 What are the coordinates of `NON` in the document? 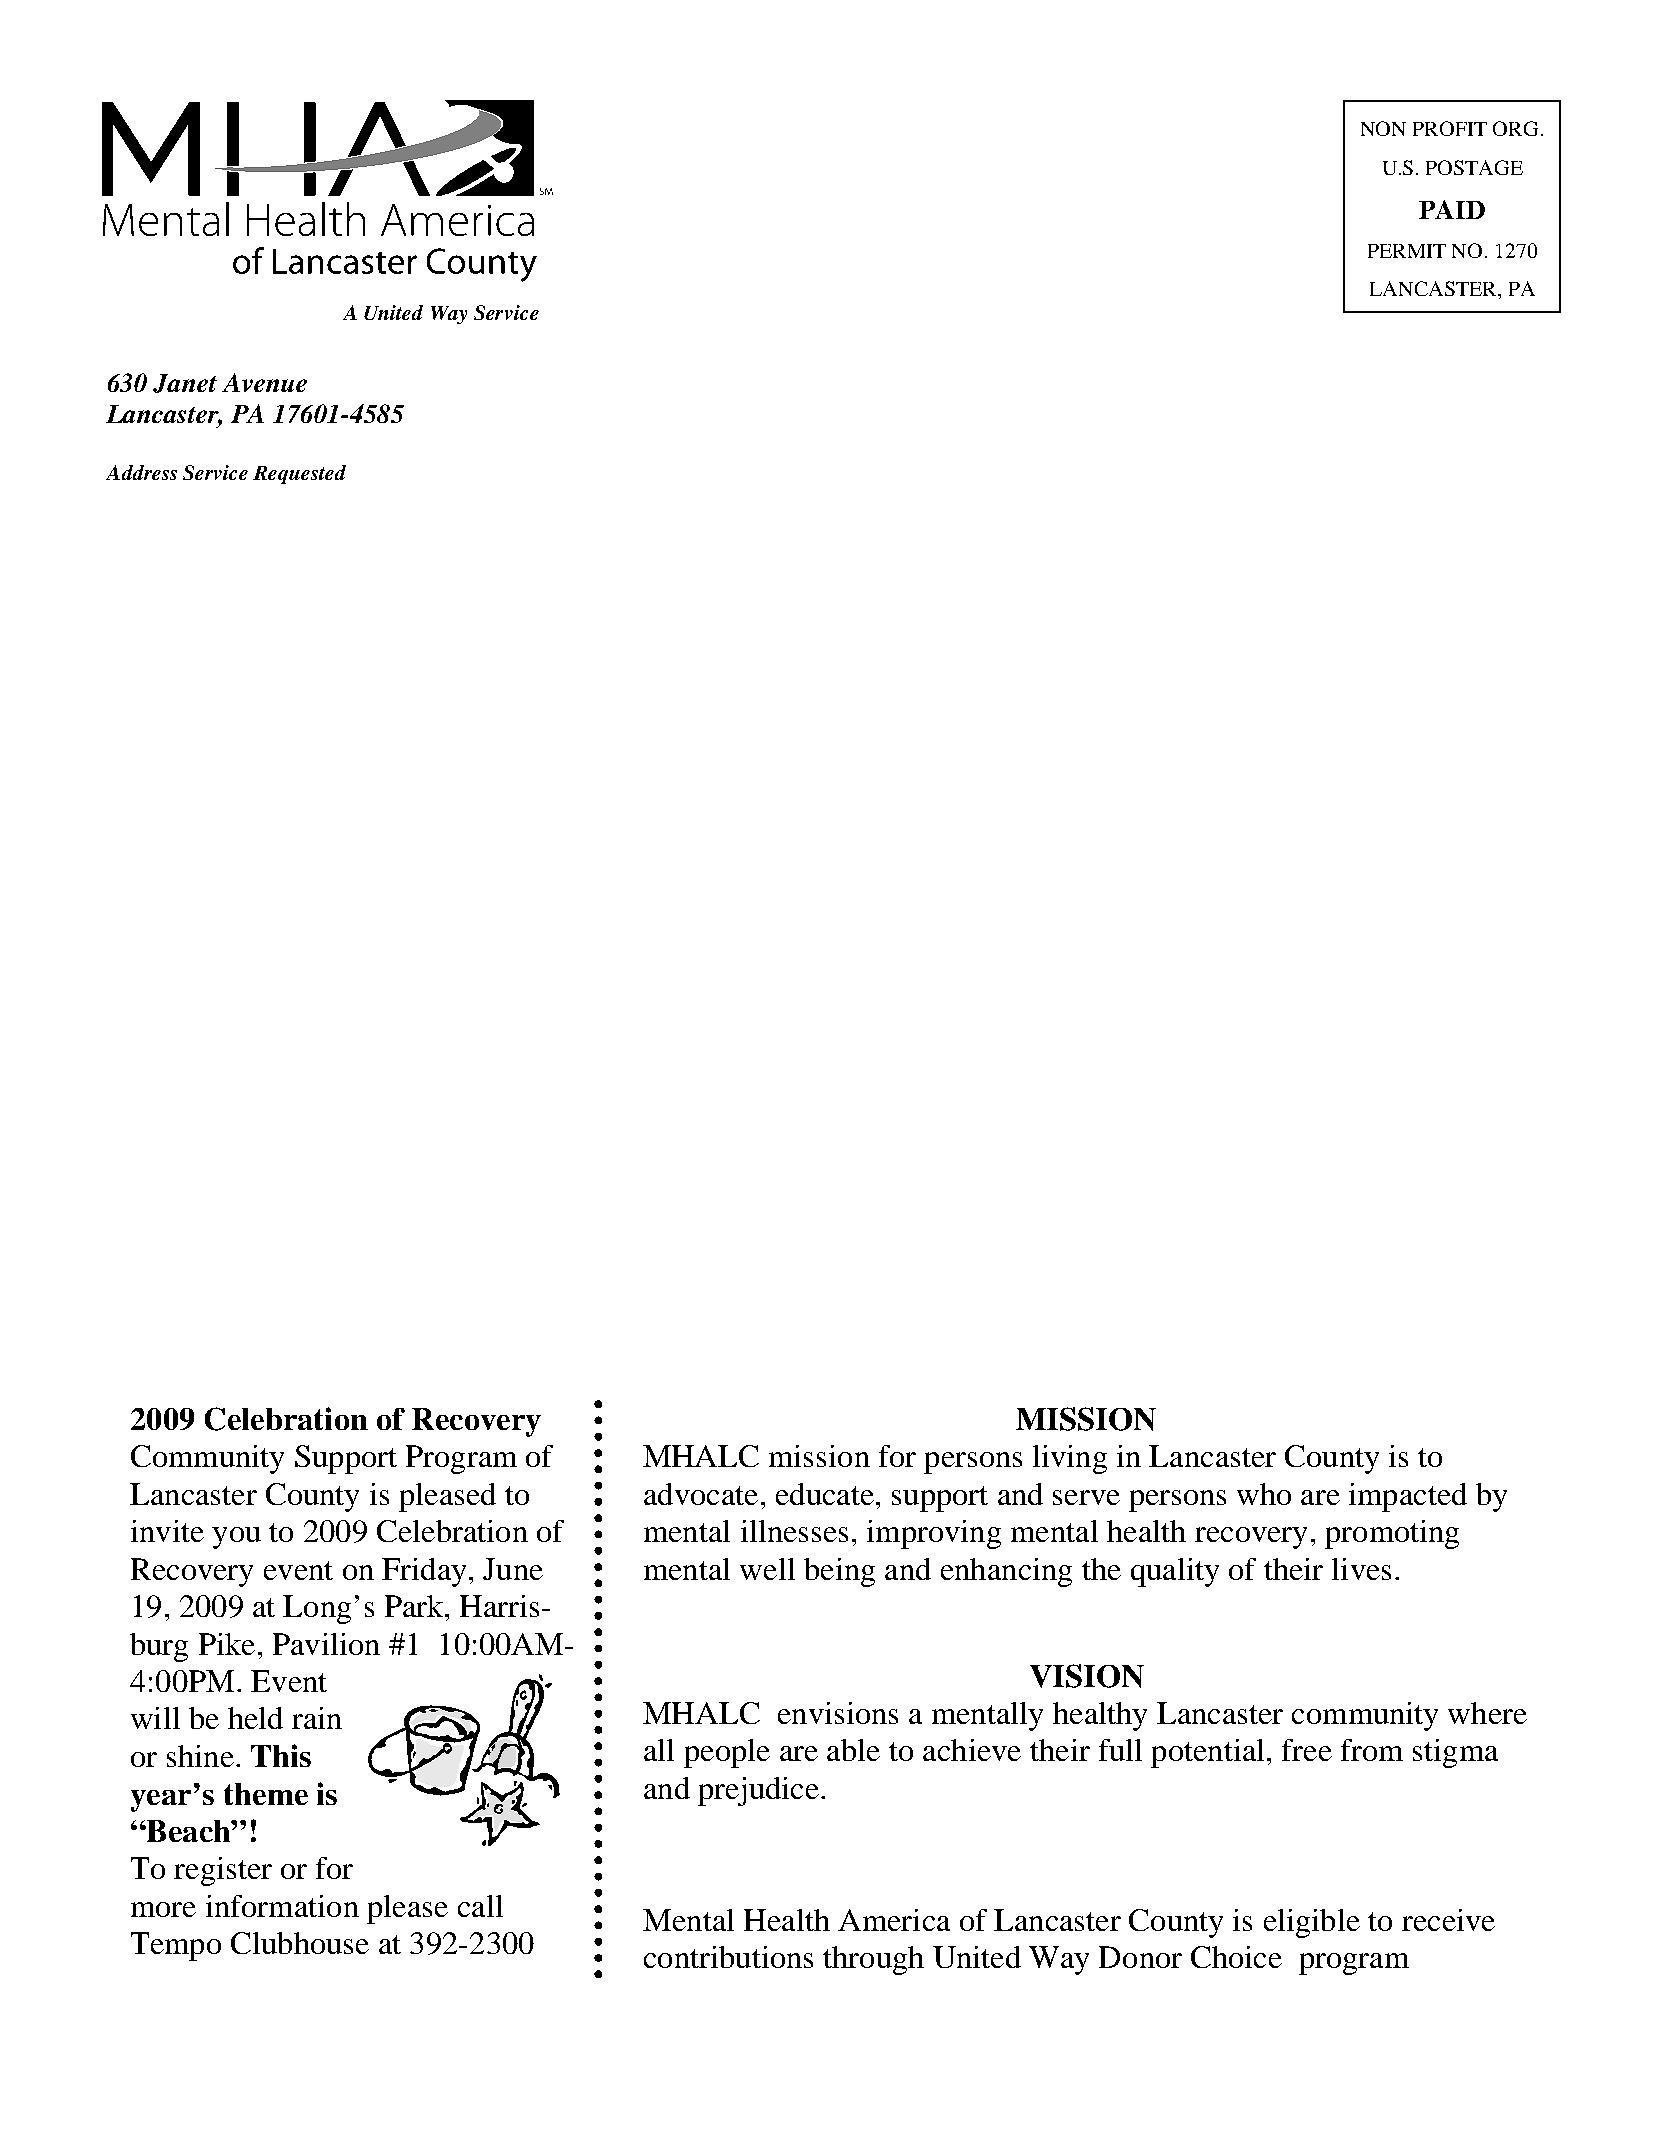 It's located at (1383, 128).
